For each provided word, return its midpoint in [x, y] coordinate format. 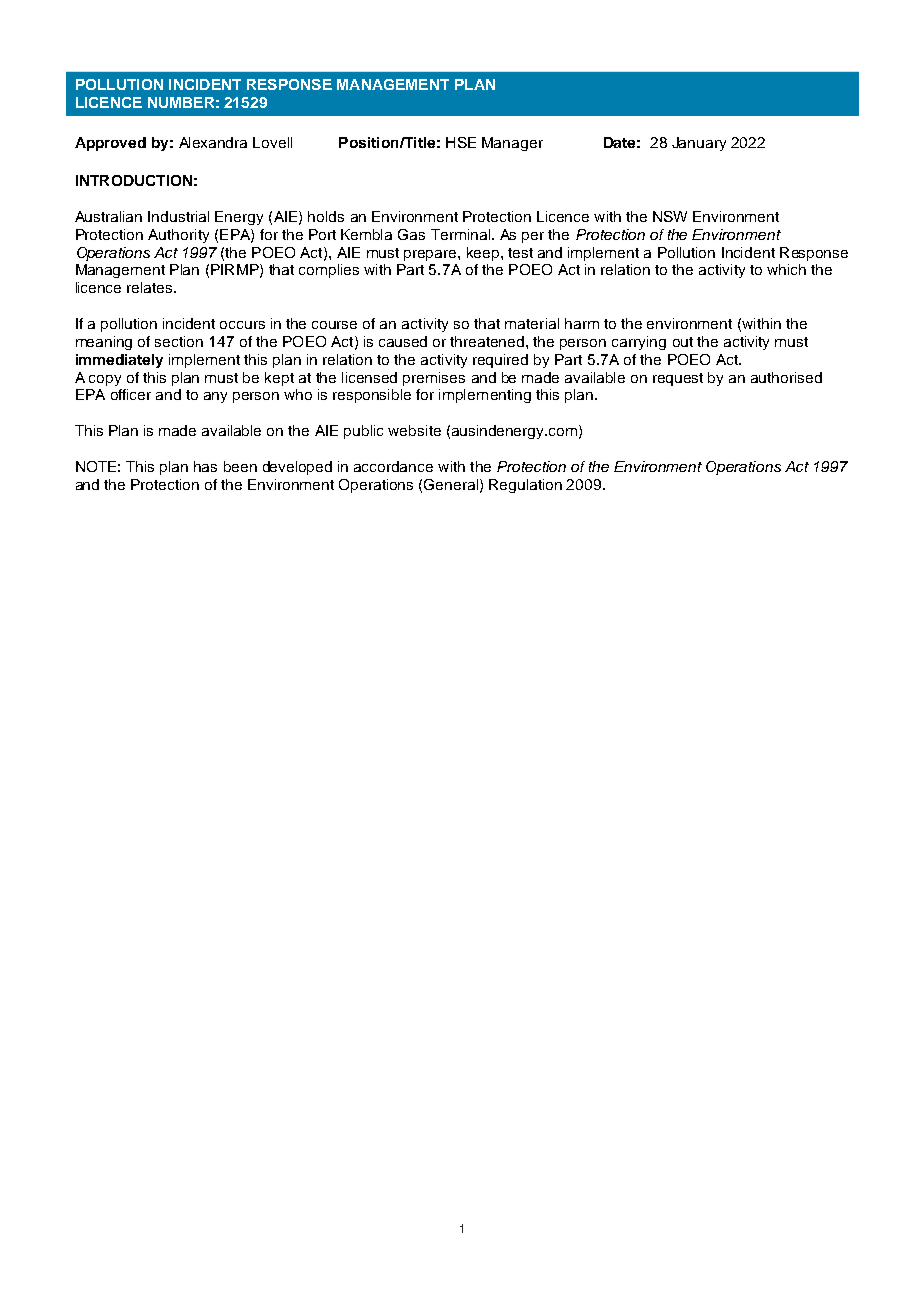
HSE [461, 142]
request [678, 379]
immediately [119, 361]
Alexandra [213, 142]
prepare [431, 255]
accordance [393, 466]
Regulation [525, 486]
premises [434, 379]
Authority [178, 236]
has [205, 466]
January [699, 144]
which [786, 269]
